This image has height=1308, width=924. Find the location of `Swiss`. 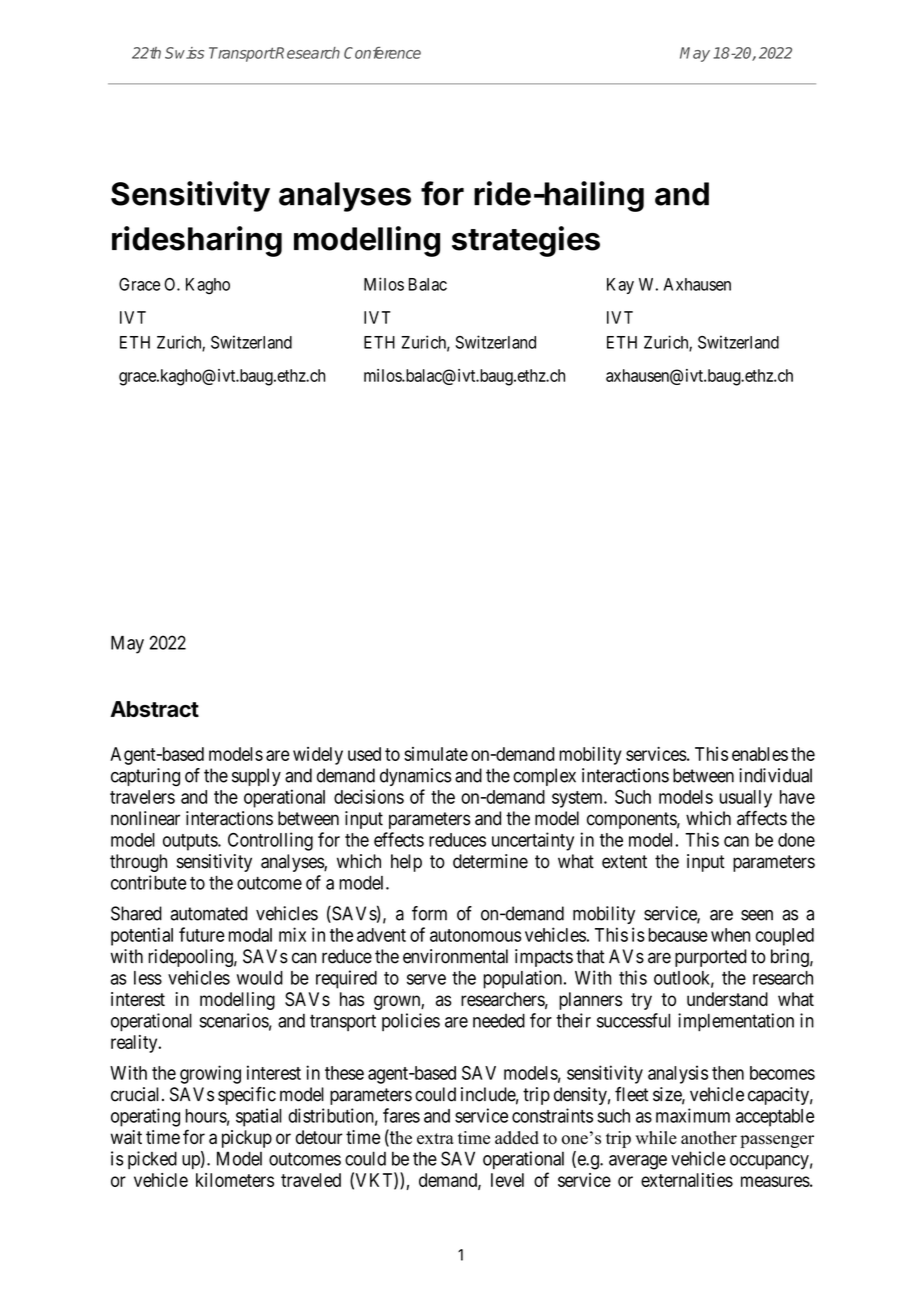

Swiss is located at coordinates (184, 53).
